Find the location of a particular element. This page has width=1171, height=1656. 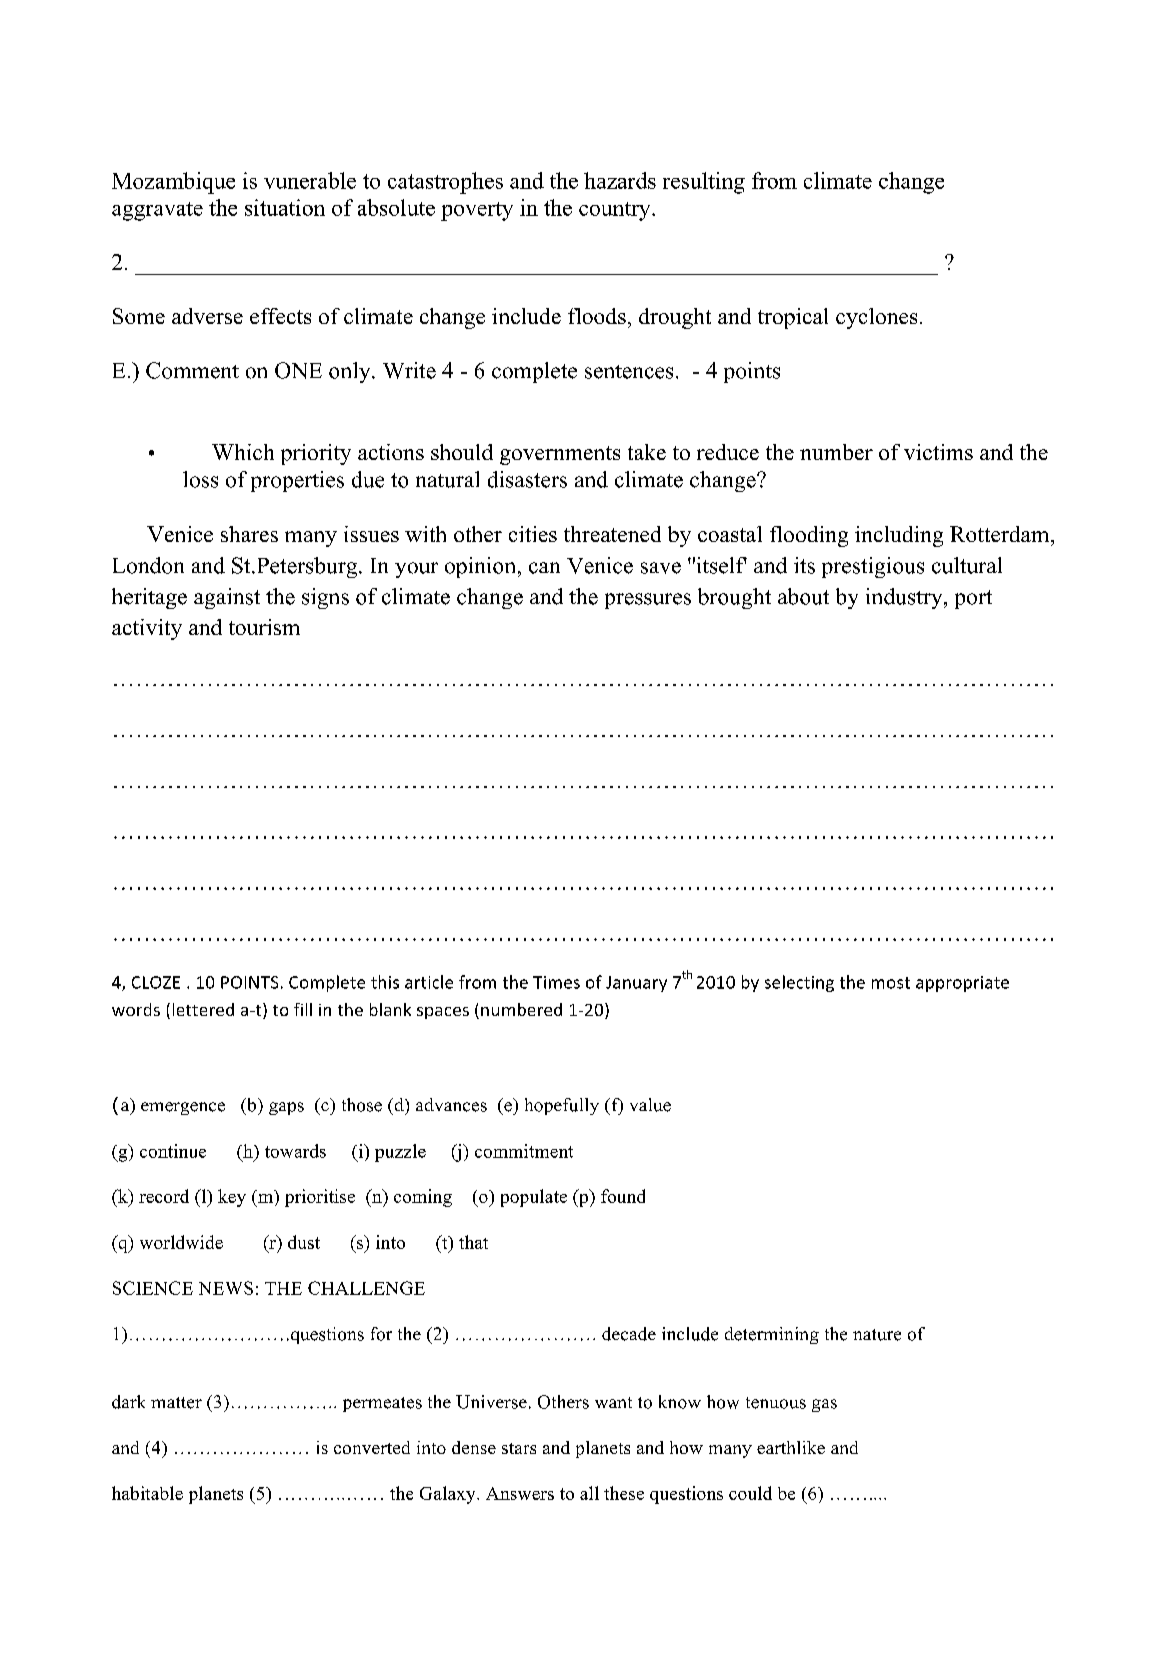

Times is located at coordinates (556, 982).
